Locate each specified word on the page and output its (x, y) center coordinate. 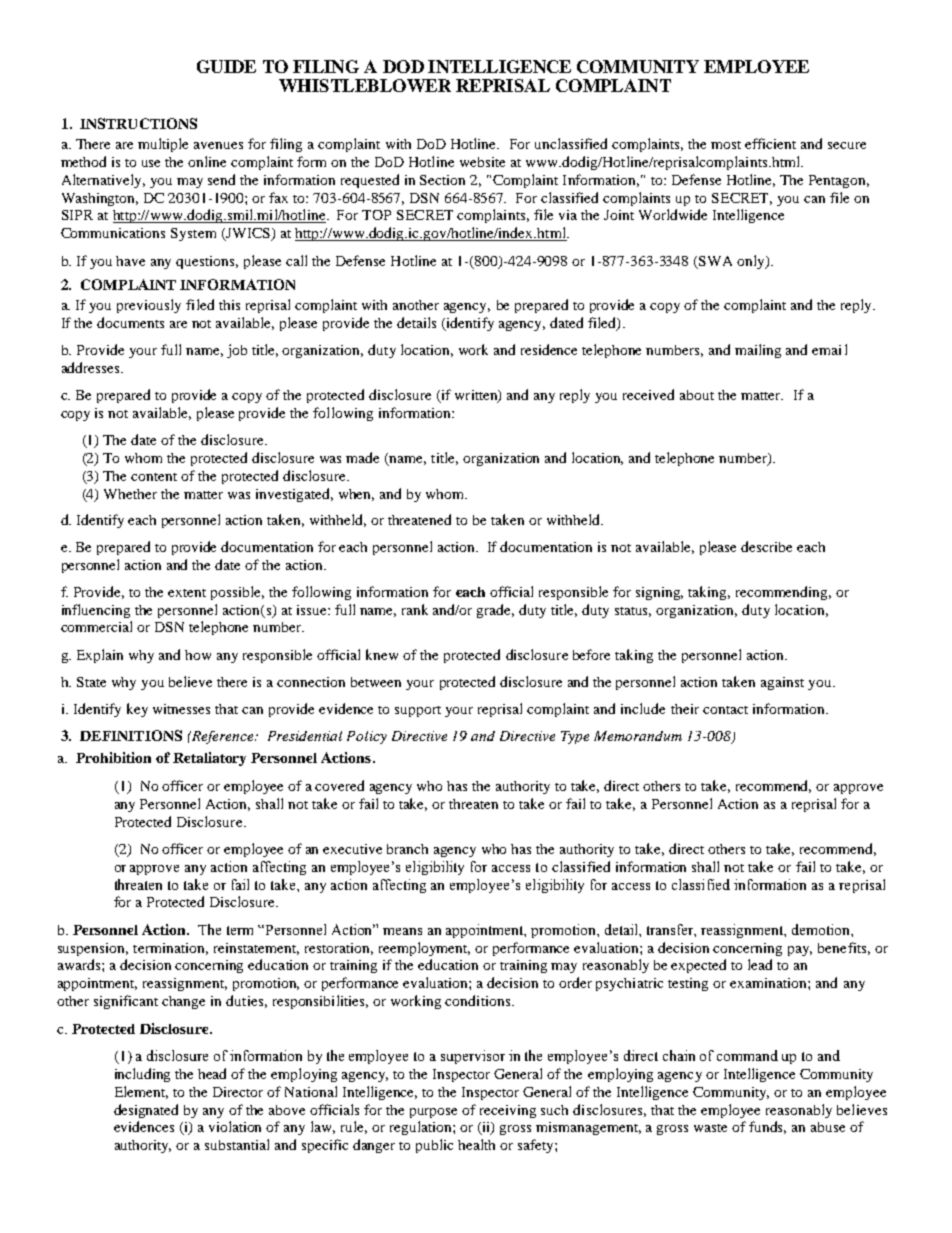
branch (407, 849)
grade (495, 611)
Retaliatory (209, 759)
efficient (770, 143)
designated (146, 1111)
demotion (822, 929)
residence (549, 349)
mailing (758, 351)
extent (187, 593)
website (482, 162)
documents (130, 322)
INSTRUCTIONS (138, 123)
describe (766, 546)
